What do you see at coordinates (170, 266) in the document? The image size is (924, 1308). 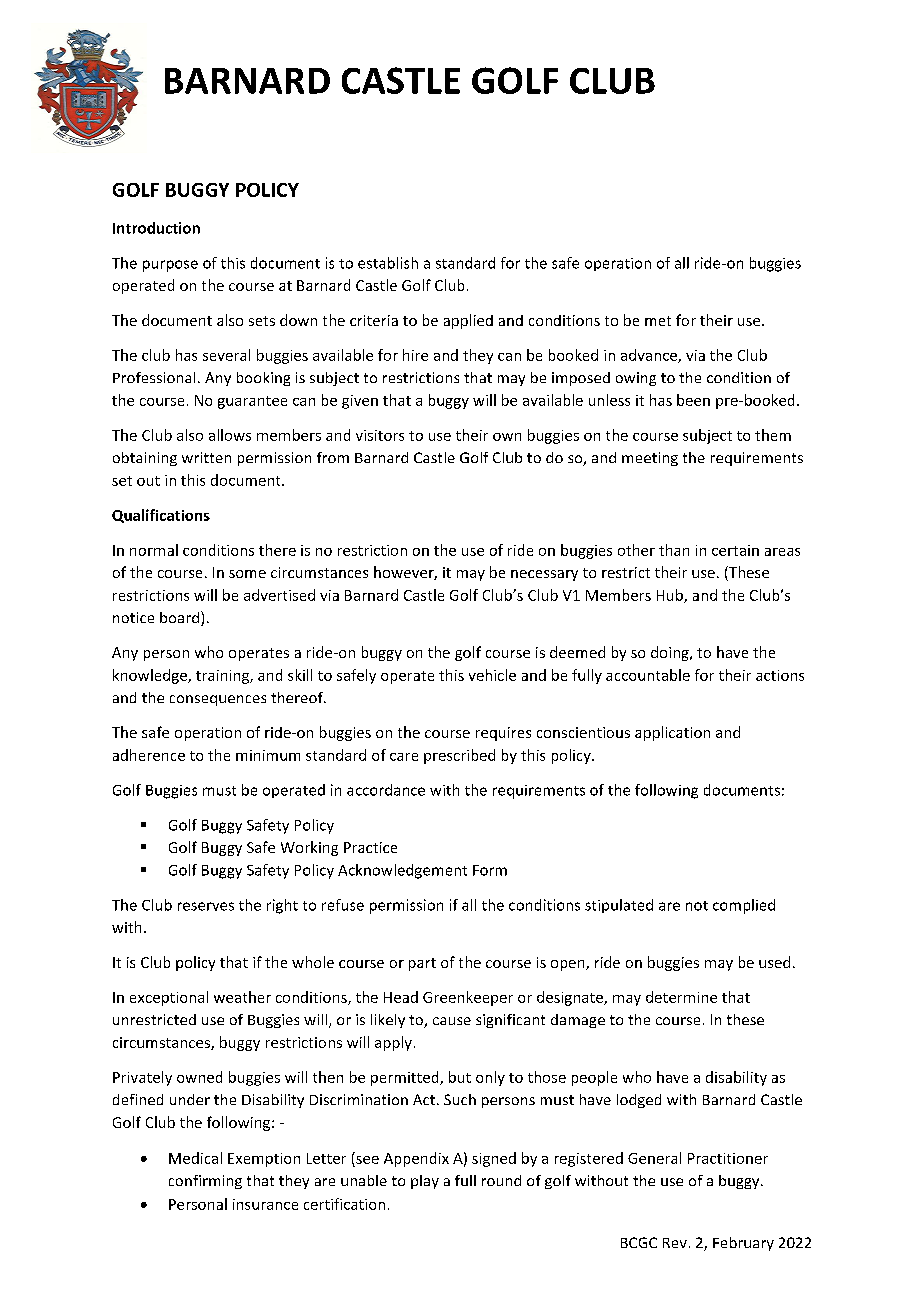 I see `purpose` at bounding box center [170, 266].
